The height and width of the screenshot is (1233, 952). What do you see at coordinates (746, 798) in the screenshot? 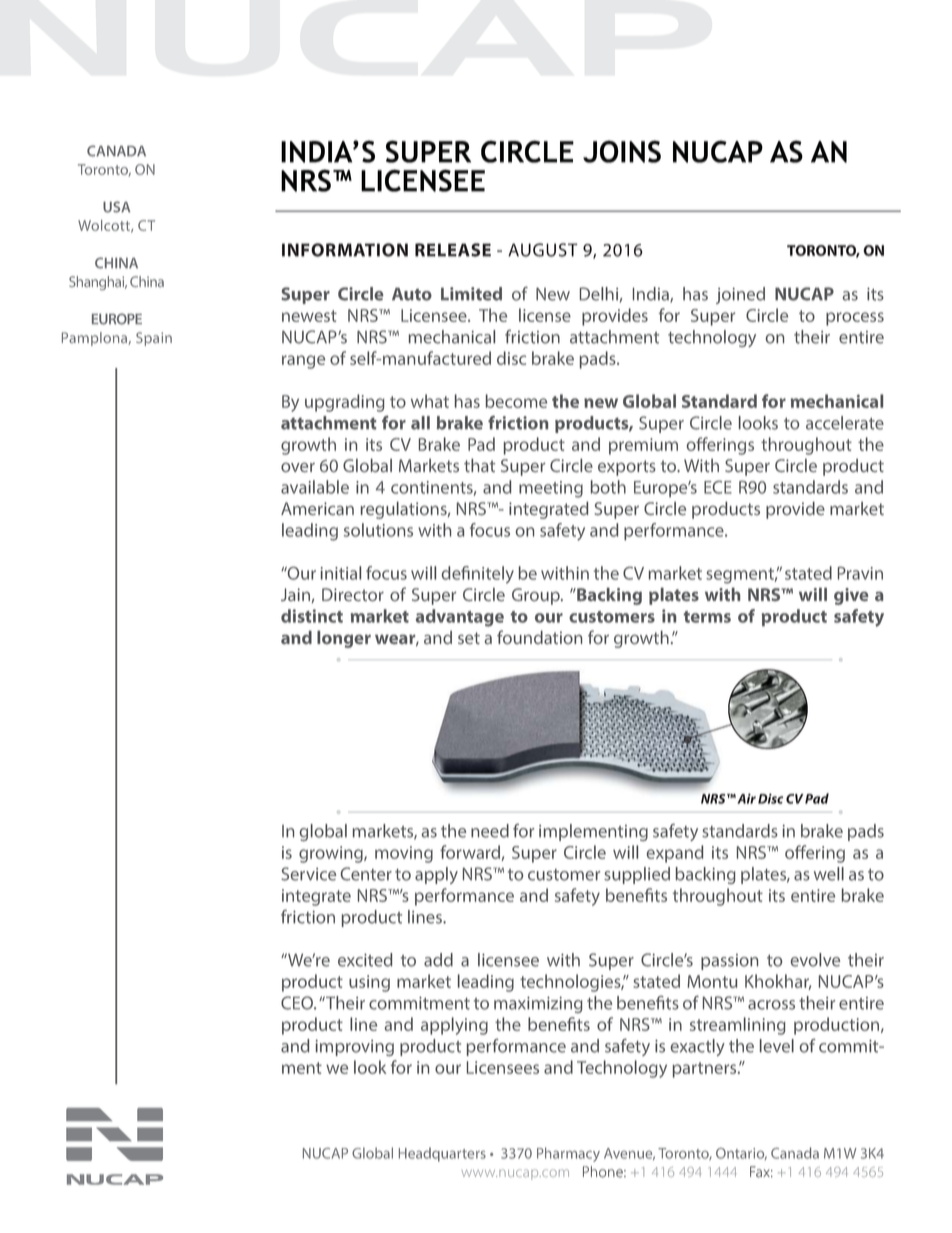
I see `Air` at bounding box center [746, 798].
